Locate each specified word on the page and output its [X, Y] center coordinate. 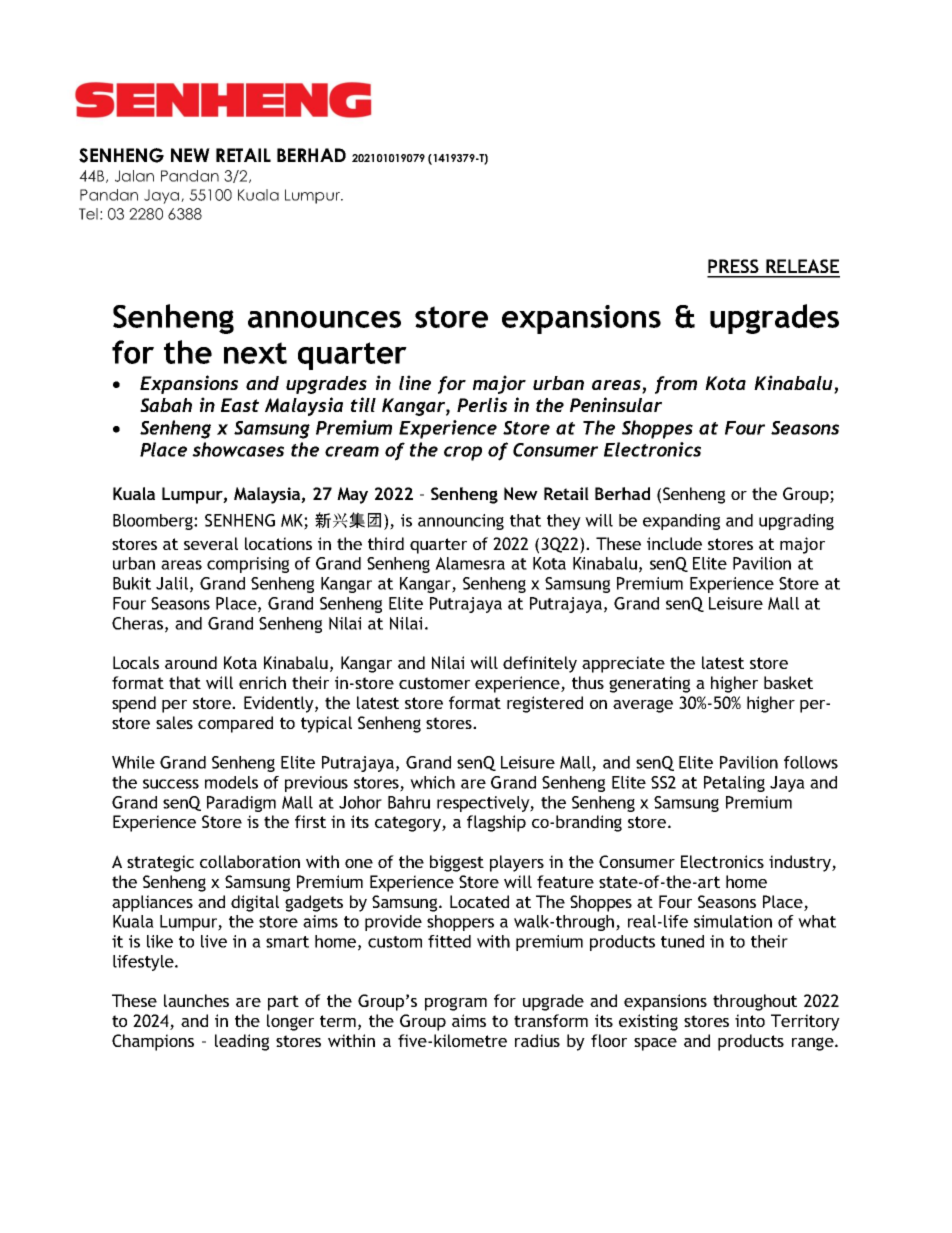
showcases [238, 449]
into [750, 1020]
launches [196, 1000]
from [676, 385]
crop [463, 453]
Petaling [734, 784]
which [432, 782]
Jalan [134, 176]
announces [324, 319]
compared [235, 724]
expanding [681, 522]
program [456, 1004]
